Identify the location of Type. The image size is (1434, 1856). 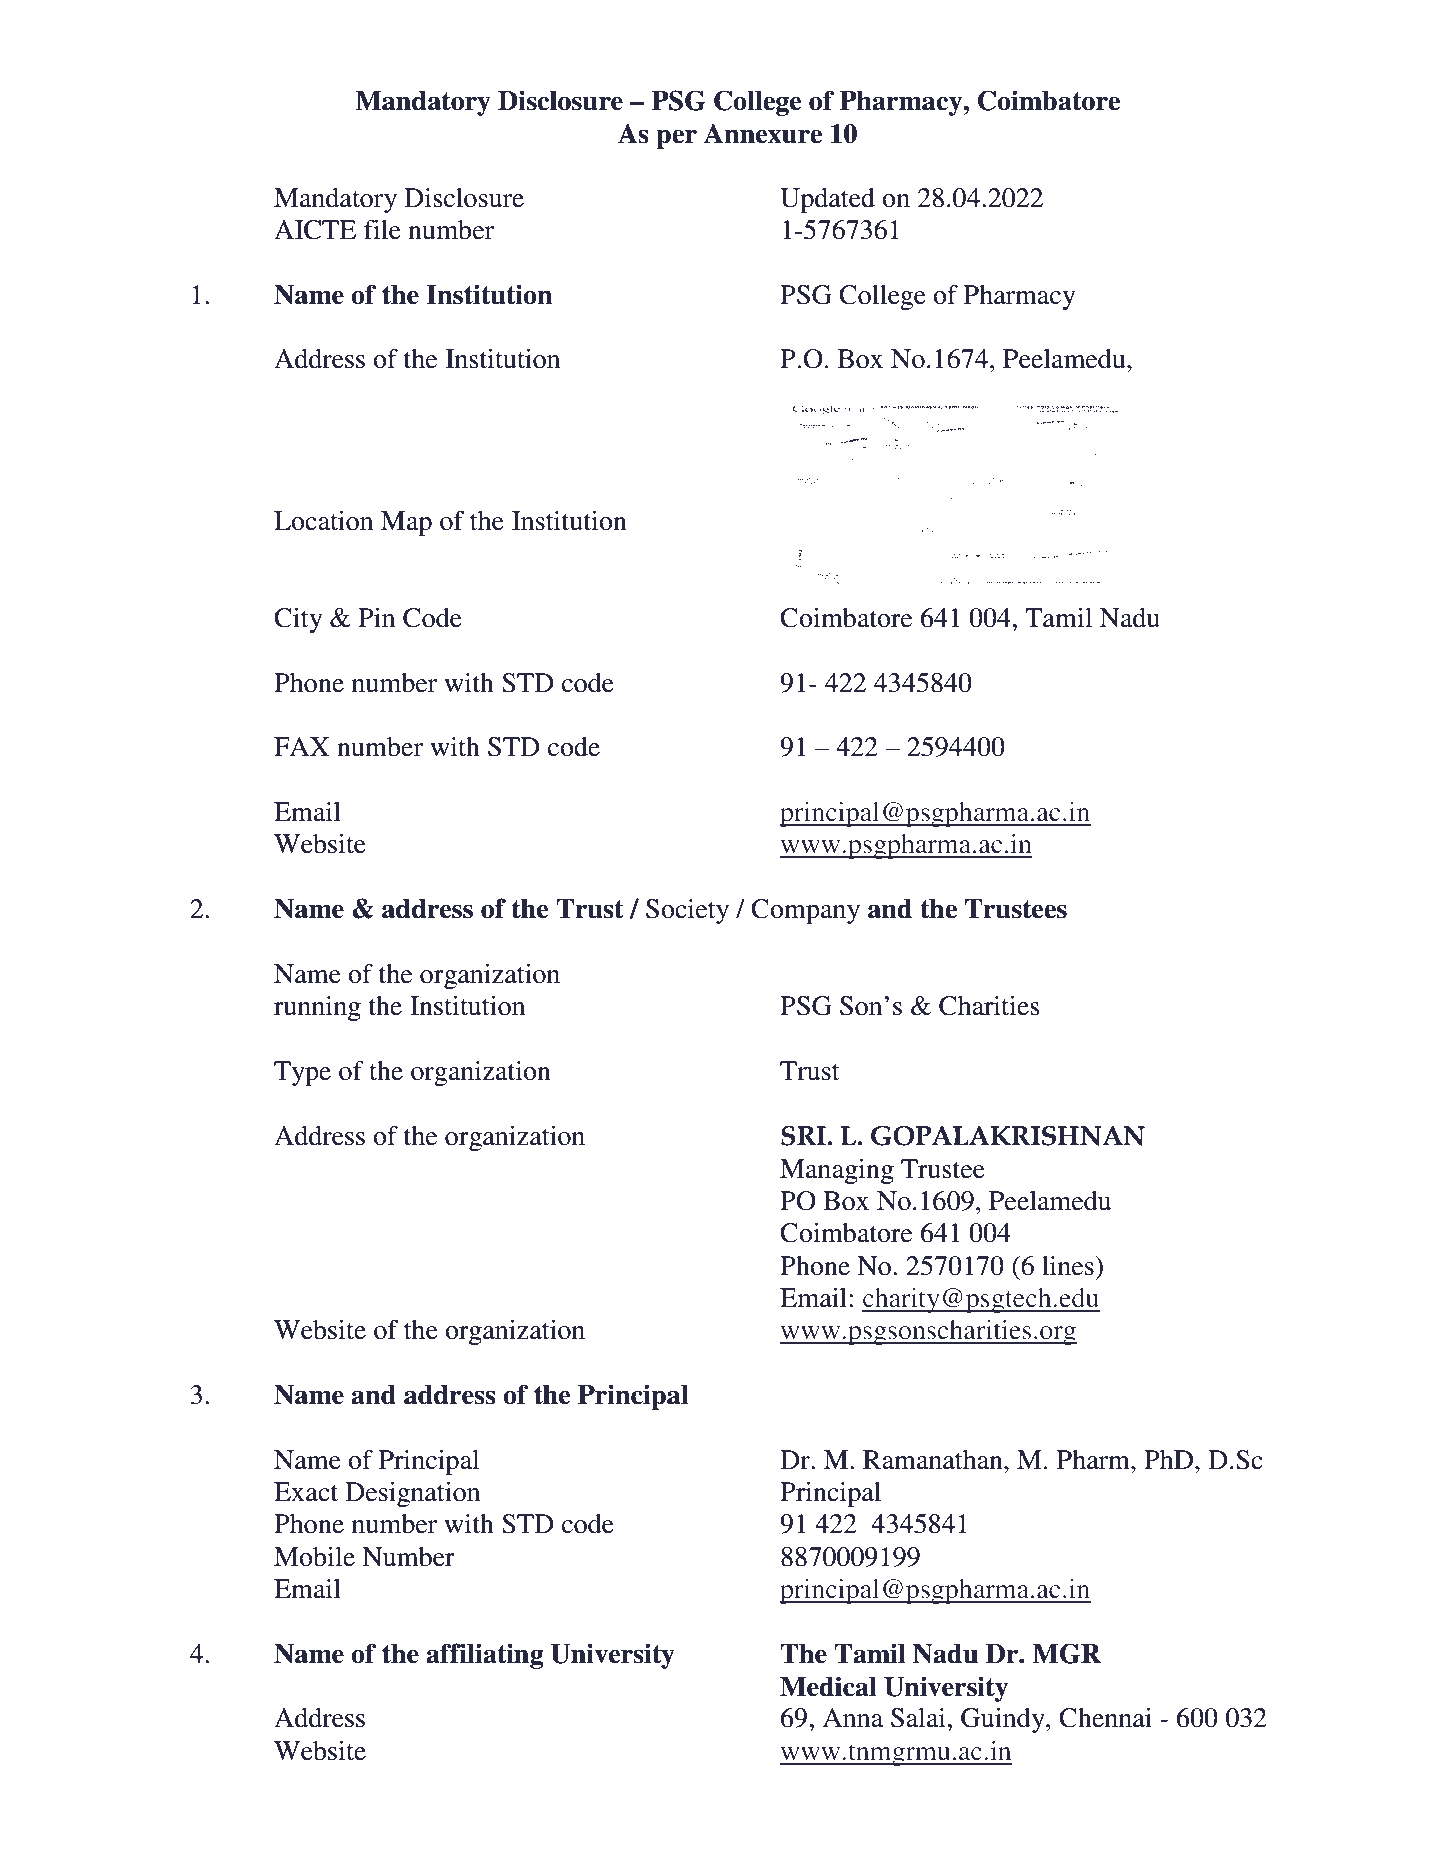
(302, 1073).
